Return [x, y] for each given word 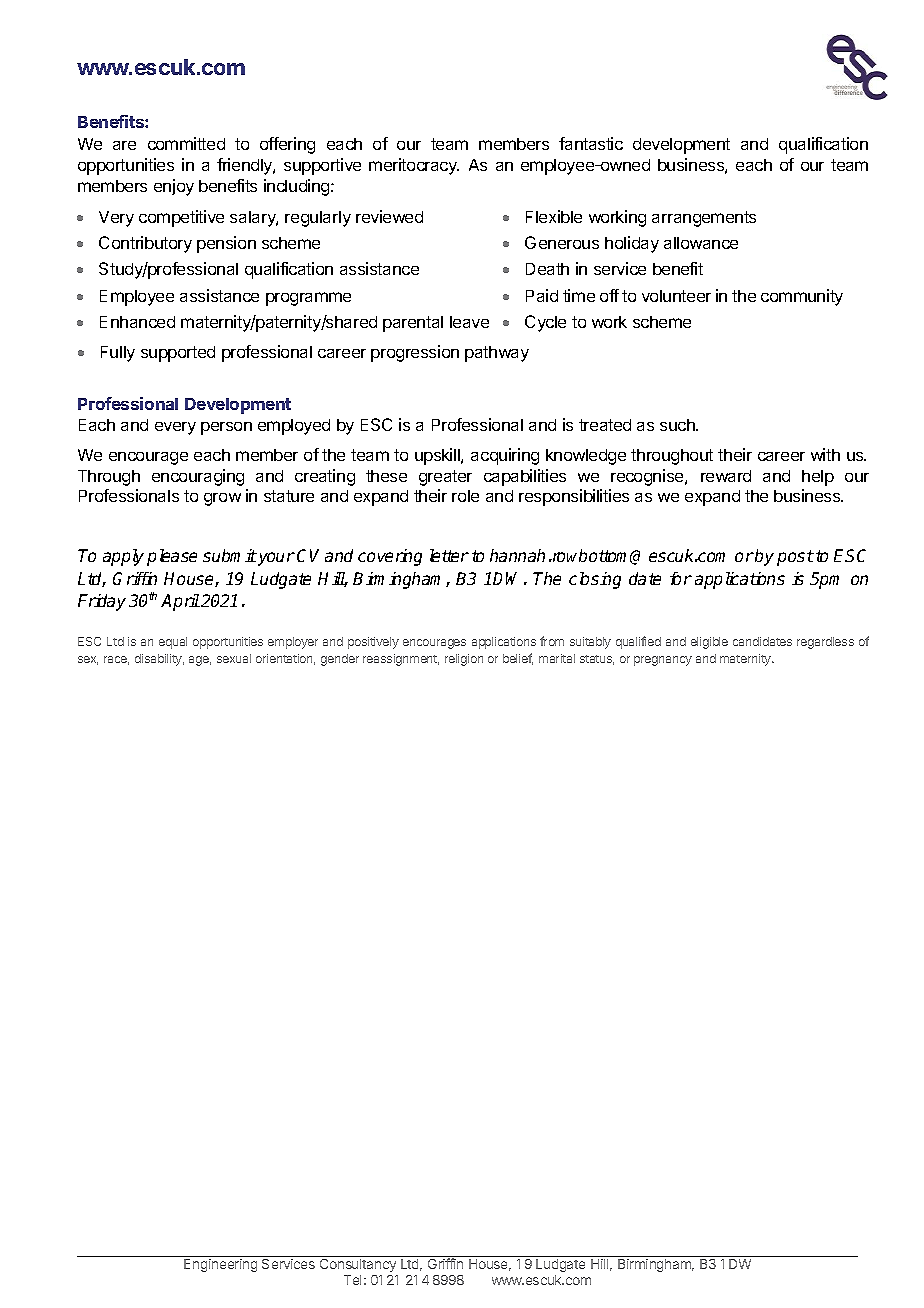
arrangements [704, 219]
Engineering [220, 1265]
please [172, 557]
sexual [234, 658]
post [795, 558]
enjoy [174, 187]
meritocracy [414, 166]
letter [449, 555]
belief [518, 659]
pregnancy [663, 661]
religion [464, 660]
